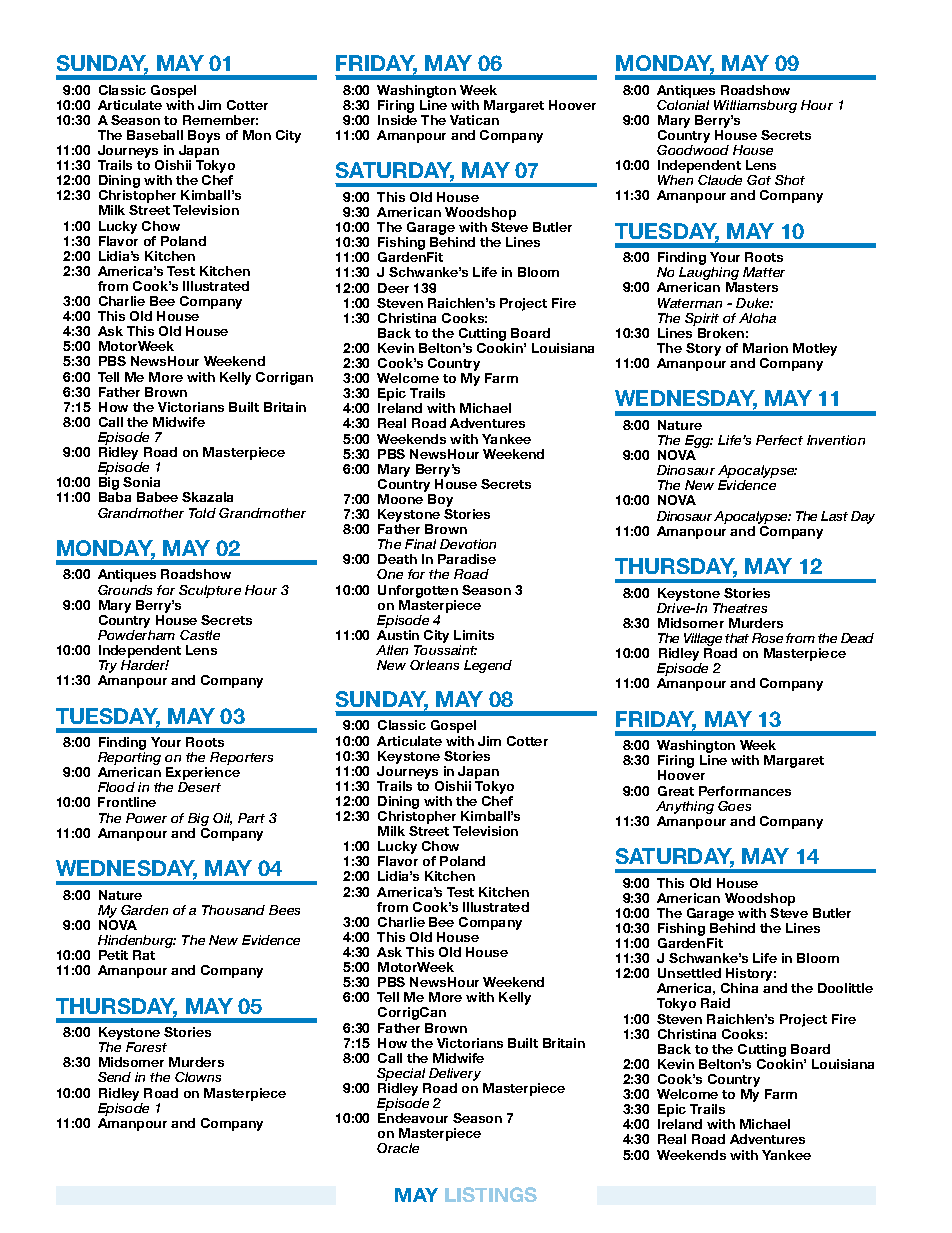 This document has height=1233, width=952. I want to click on Boys, so click(204, 136).
